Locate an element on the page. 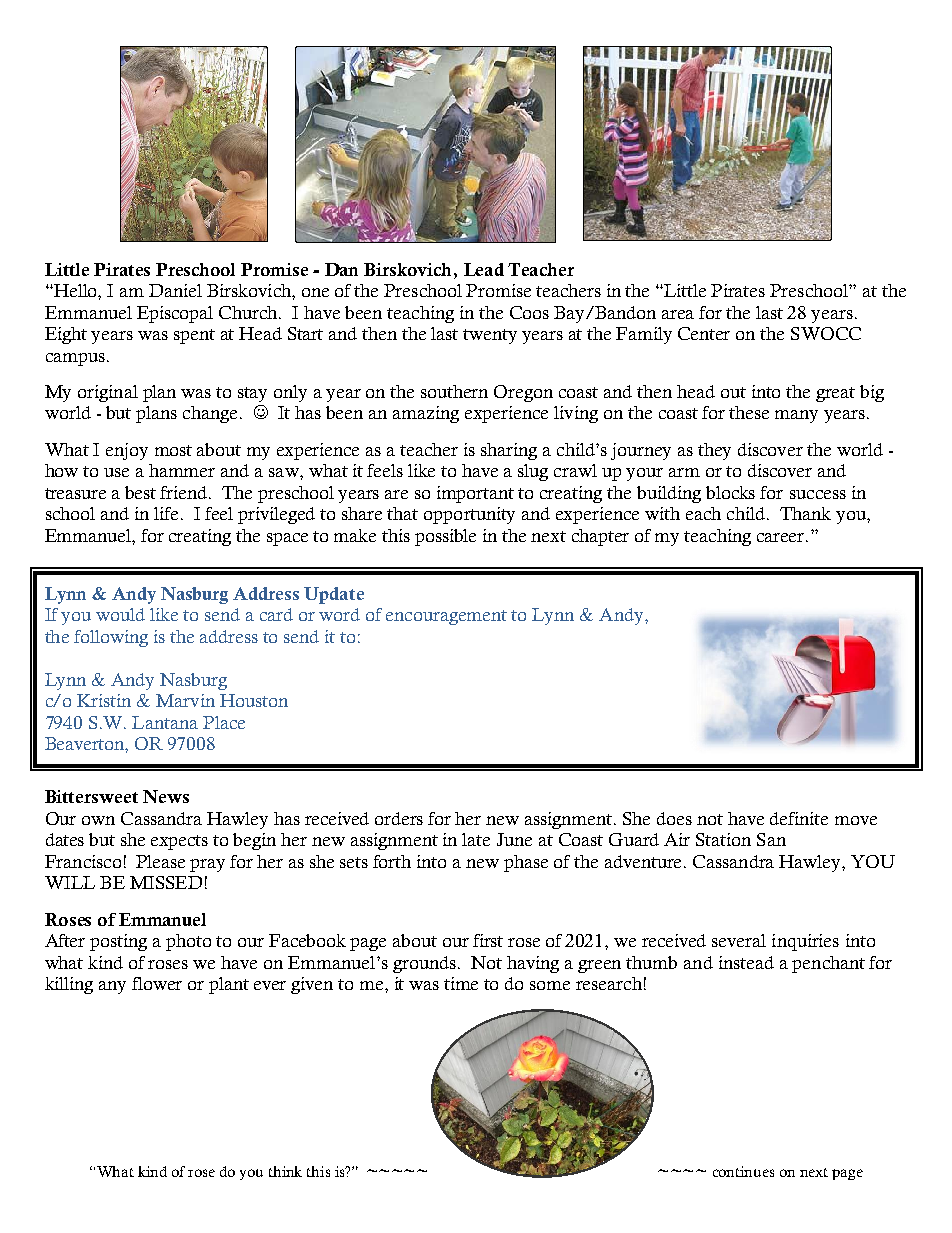 The height and width of the document is (1233, 952). think is located at coordinates (285, 1171).
